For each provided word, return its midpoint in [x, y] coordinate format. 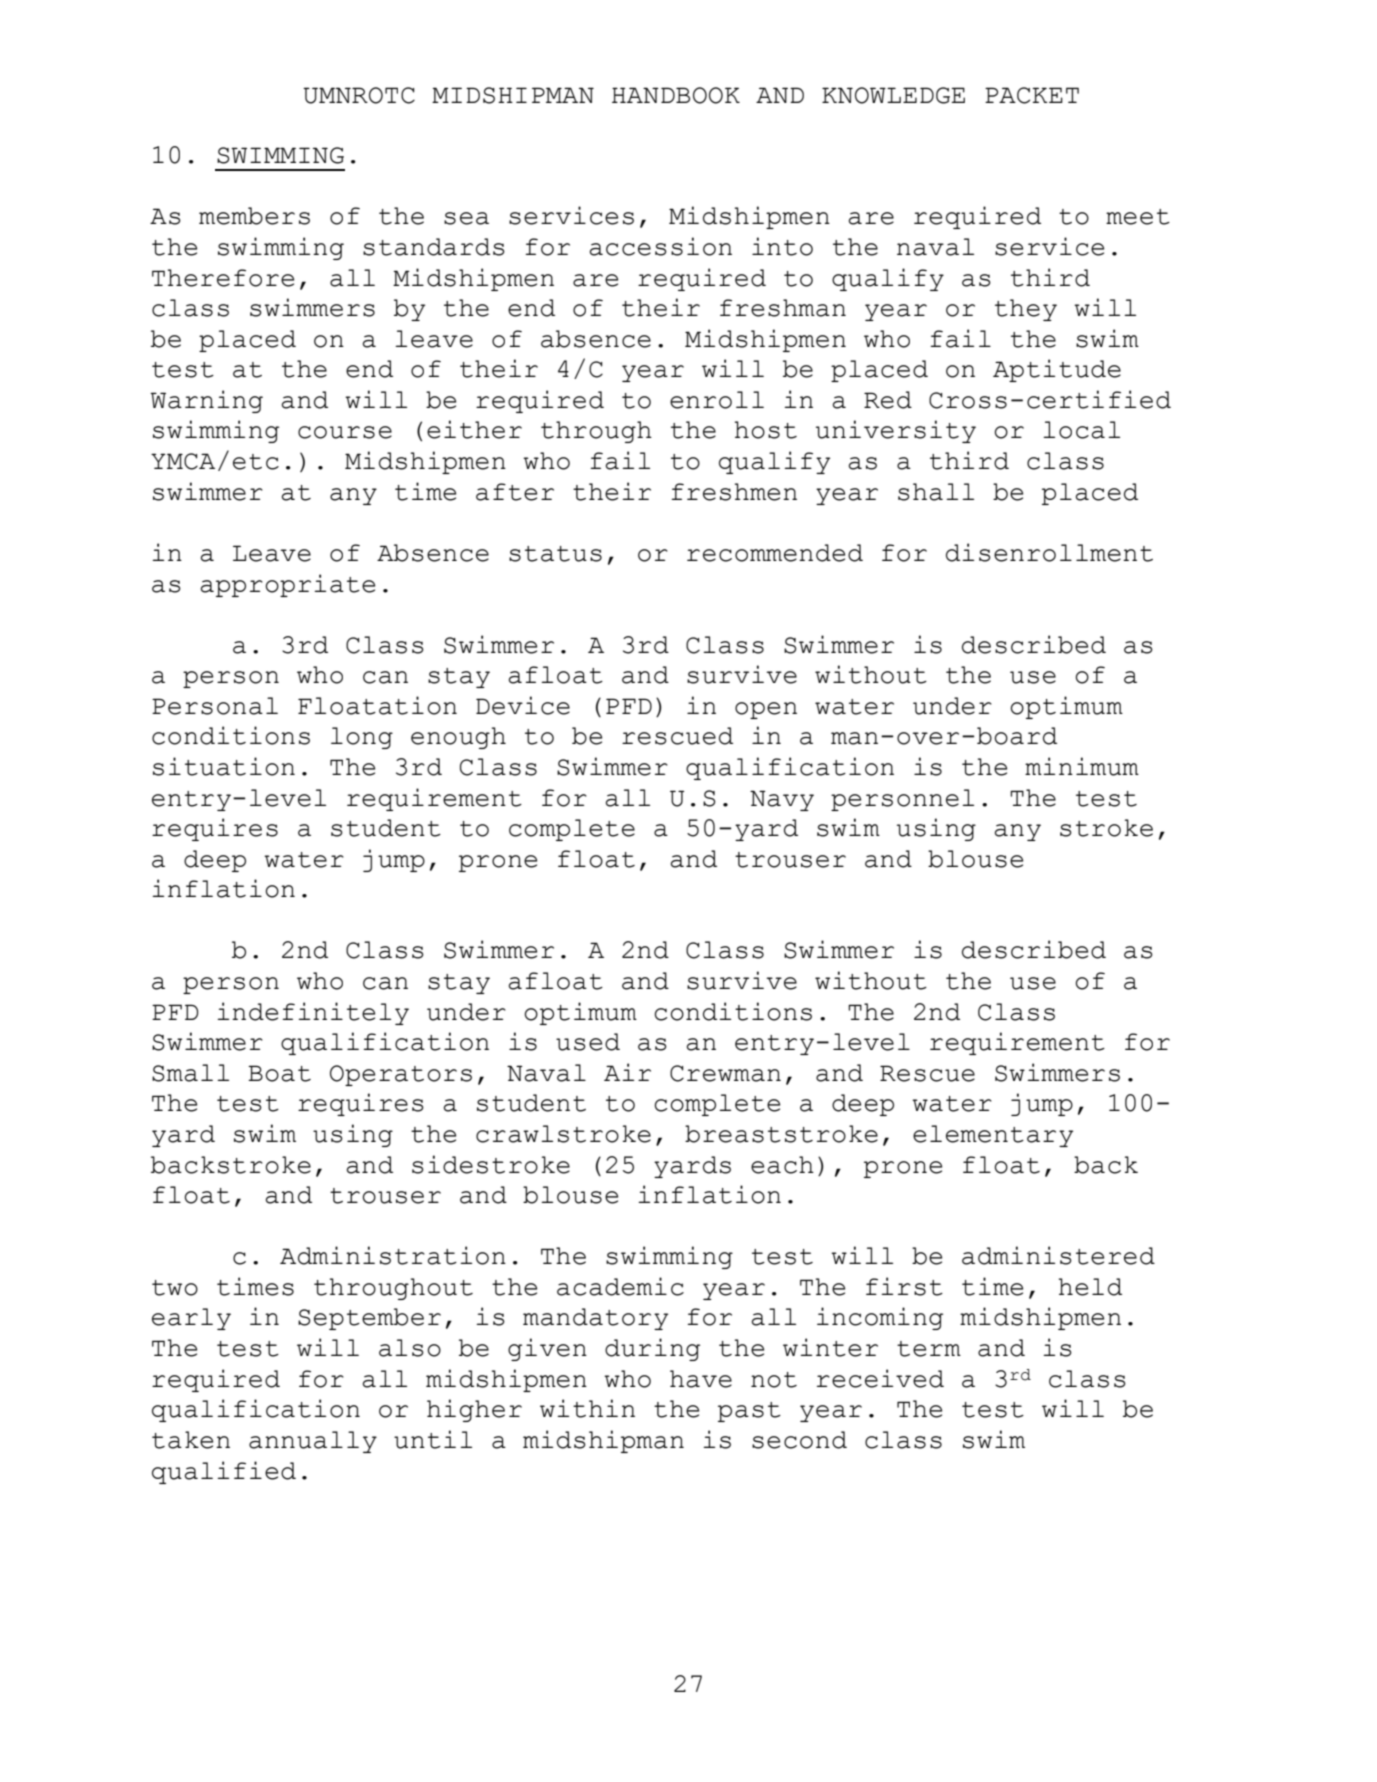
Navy [782, 800]
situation [224, 766]
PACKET [1032, 95]
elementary [993, 1136]
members [254, 216]
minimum [1082, 766]
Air [627, 1072]
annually [313, 1442]
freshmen [734, 492]
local [1081, 430]
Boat [279, 1073]
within [587, 1408]
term [929, 1349]
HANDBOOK [676, 95]
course [345, 432]
